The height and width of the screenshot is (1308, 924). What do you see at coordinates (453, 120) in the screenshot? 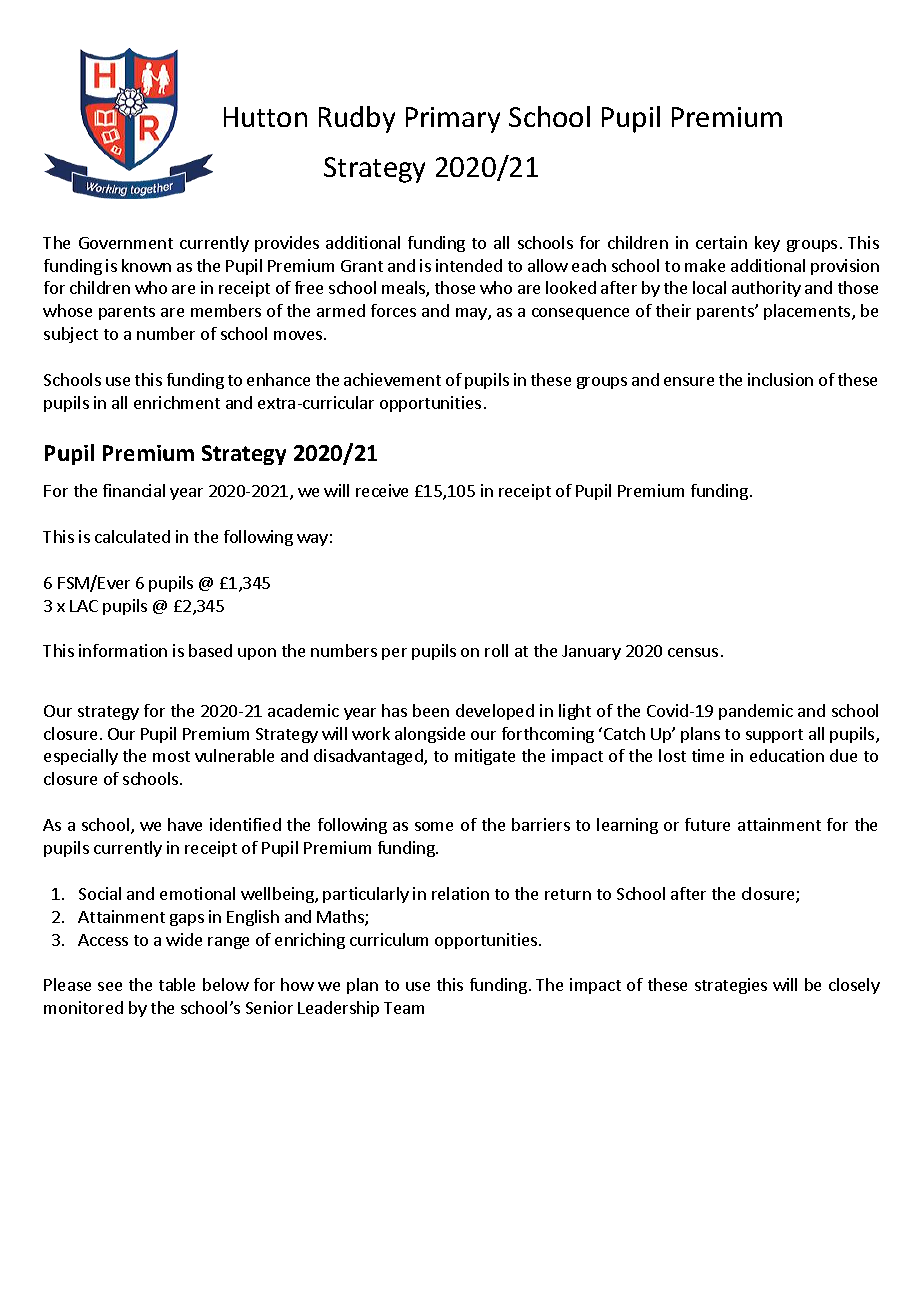
I see `Primary` at bounding box center [453, 120].
